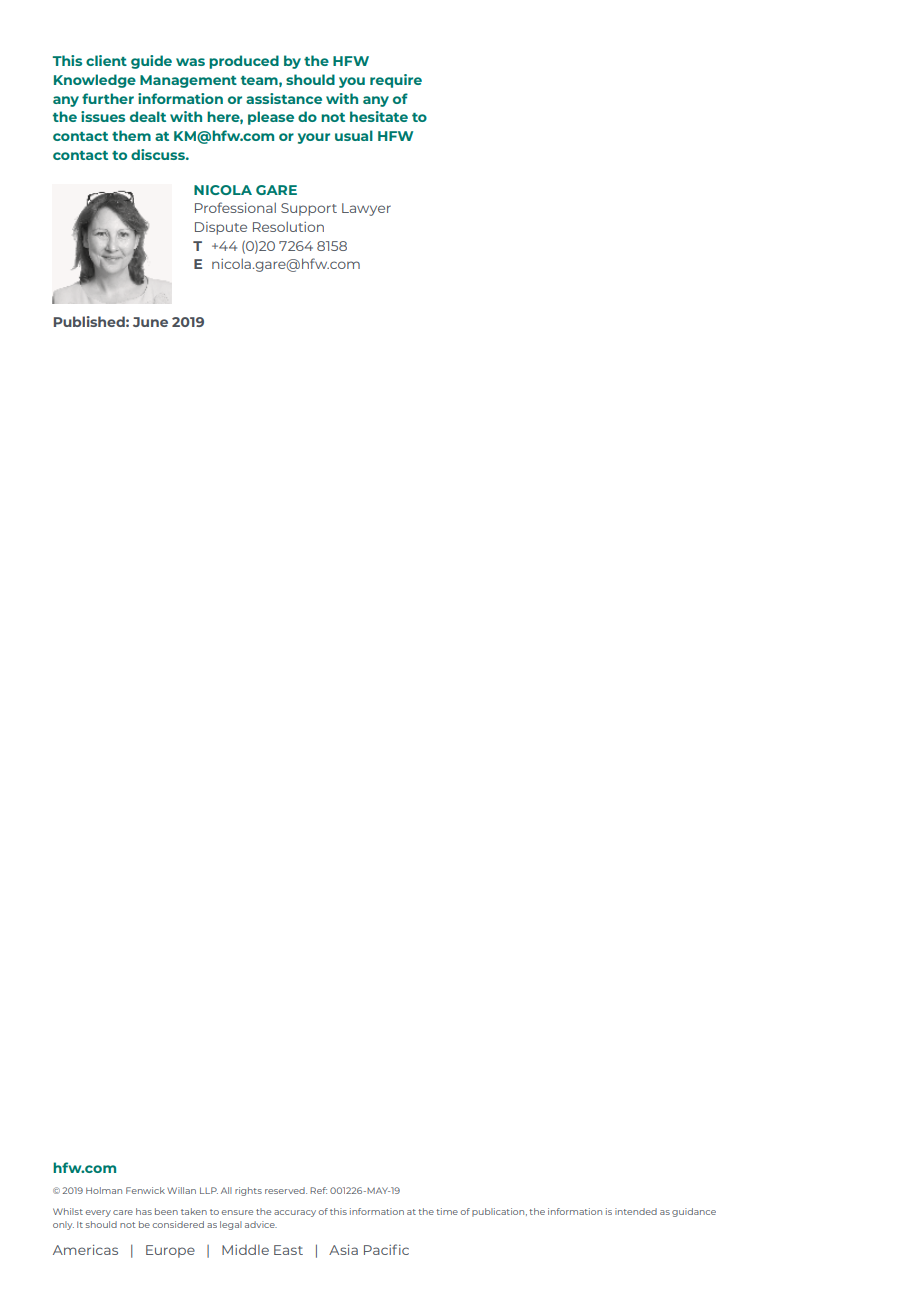  Describe the element at coordinates (144, 1211) in the screenshot. I see `has` at that location.
